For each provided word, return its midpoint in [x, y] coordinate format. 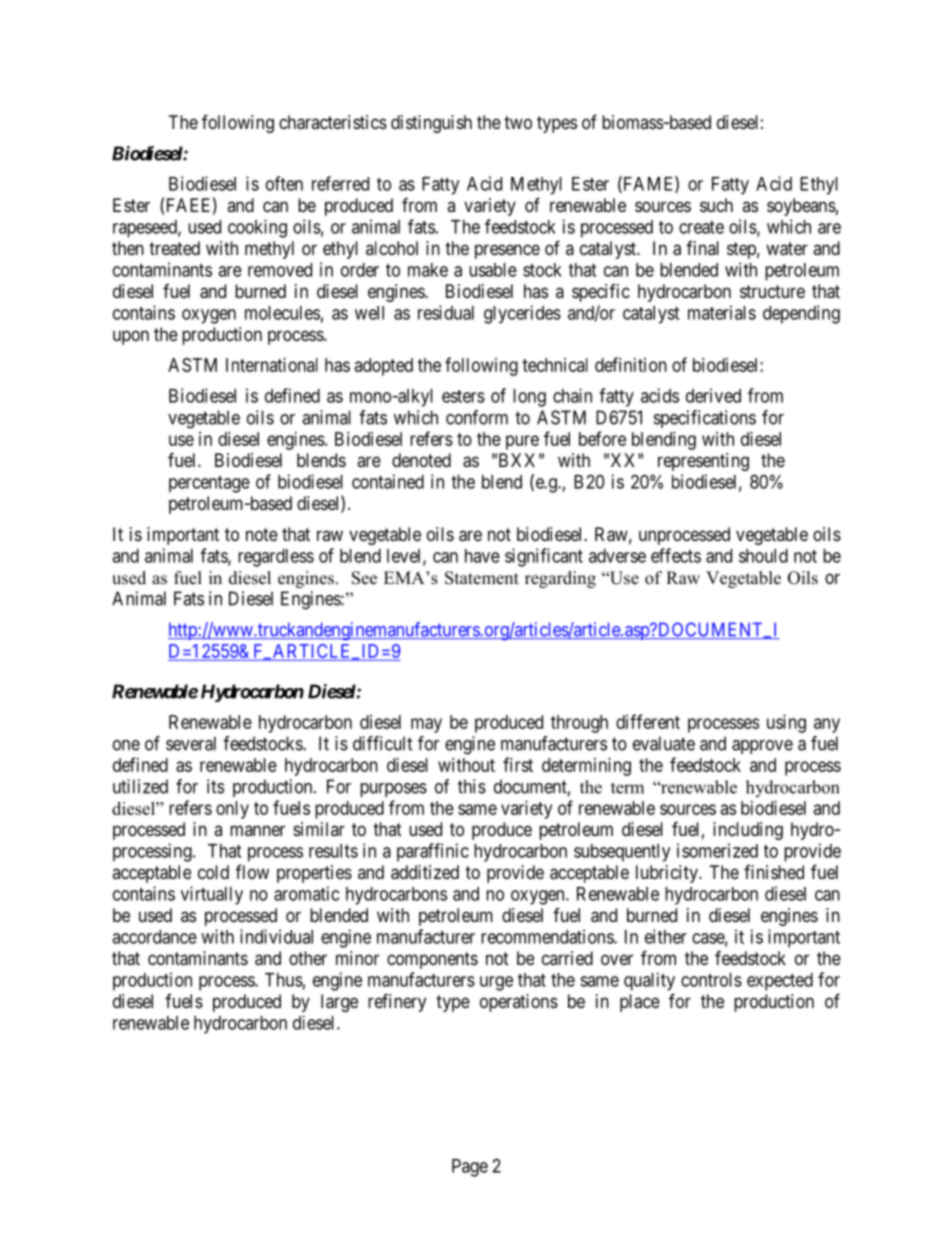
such [716, 205]
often [284, 183]
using [786, 724]
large [339, 1003]
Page [470, 1168]
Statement [482, 578]
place [640, 1003]
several [191, 743]
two [518, 122]
